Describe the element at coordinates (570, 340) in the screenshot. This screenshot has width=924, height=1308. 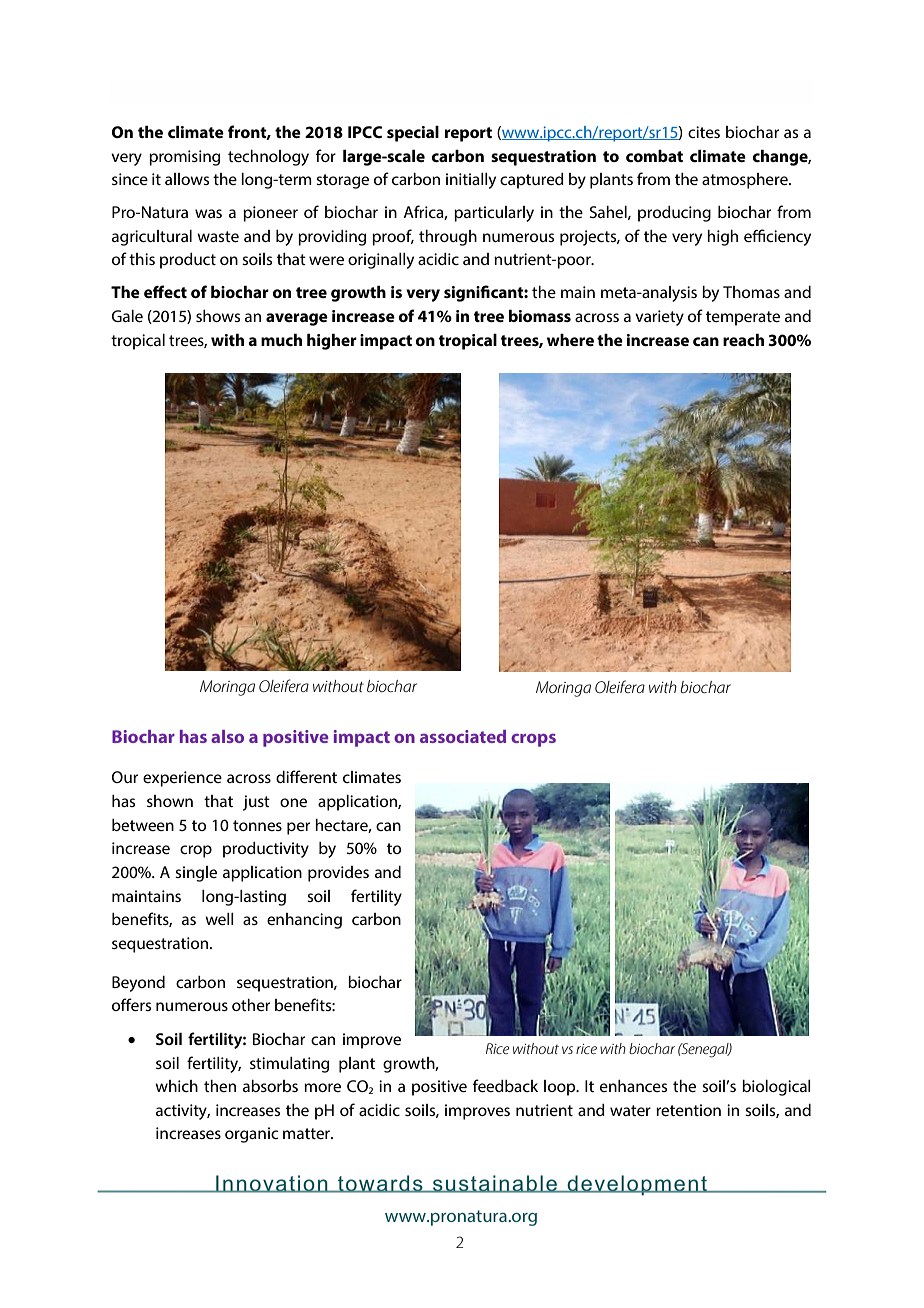
I see `where` at that location.
